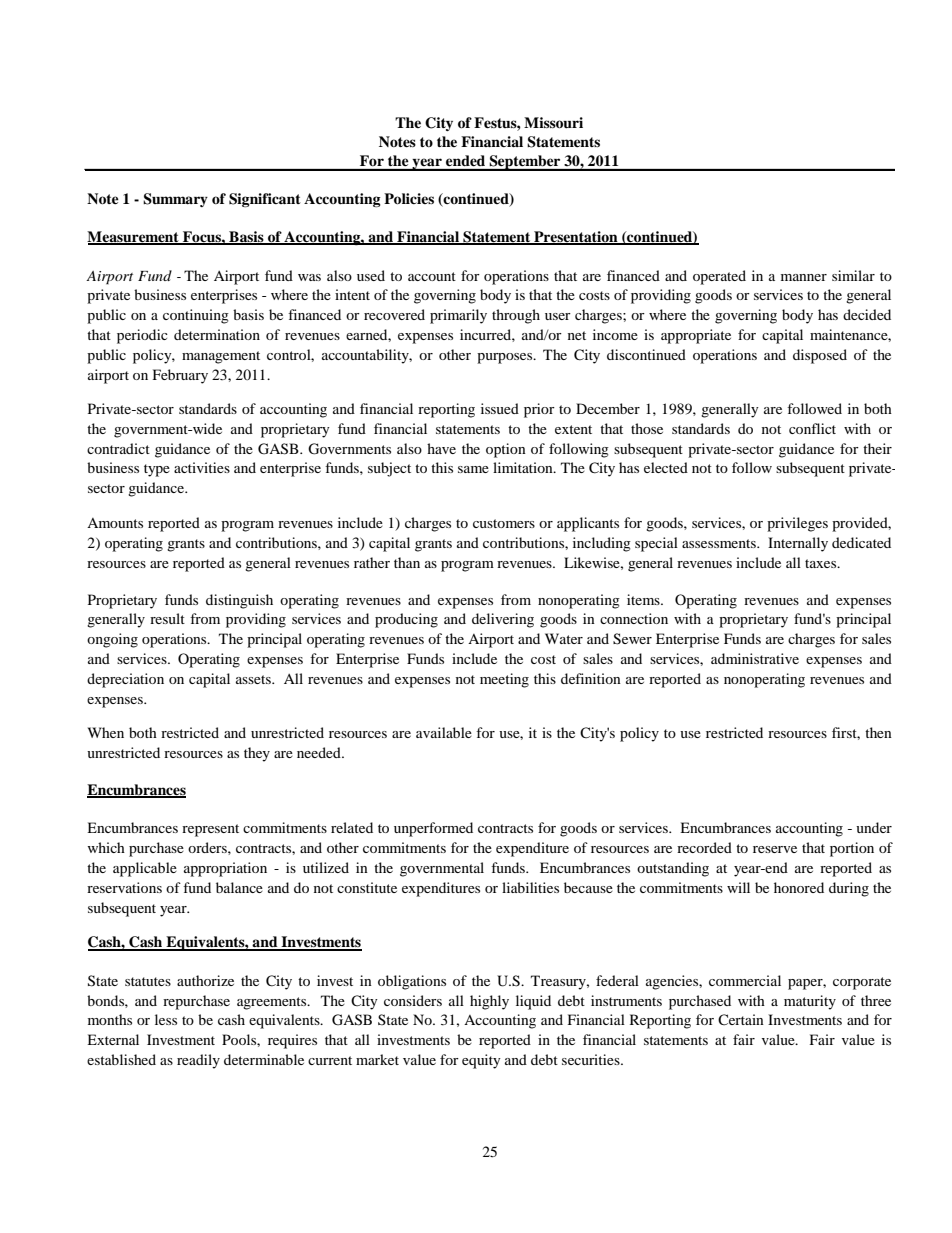 The height and width of the image is (1233, 952). What do you see at coordinates (465, 160) in the image?
I see `ended` at bounding box center [465, 160].
